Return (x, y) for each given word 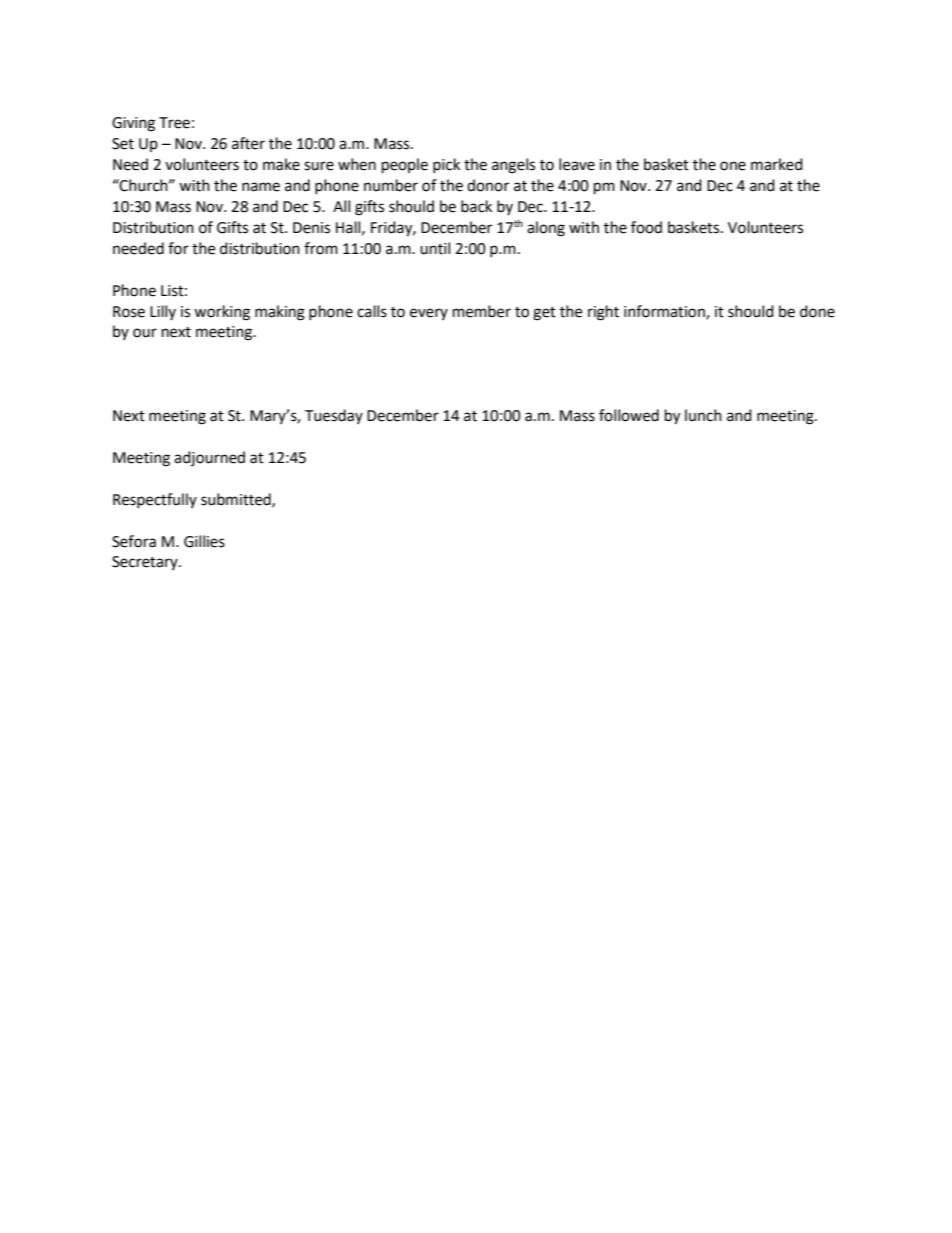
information (665, 312)
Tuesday (334, 416)
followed (629, 415)
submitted (237, 500)
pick (446, 165)
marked (777, 164)
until (435, 248)
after (248, 143)
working (222, 313)
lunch (703, 415)
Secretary (146, 563)
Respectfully (155, 500)
